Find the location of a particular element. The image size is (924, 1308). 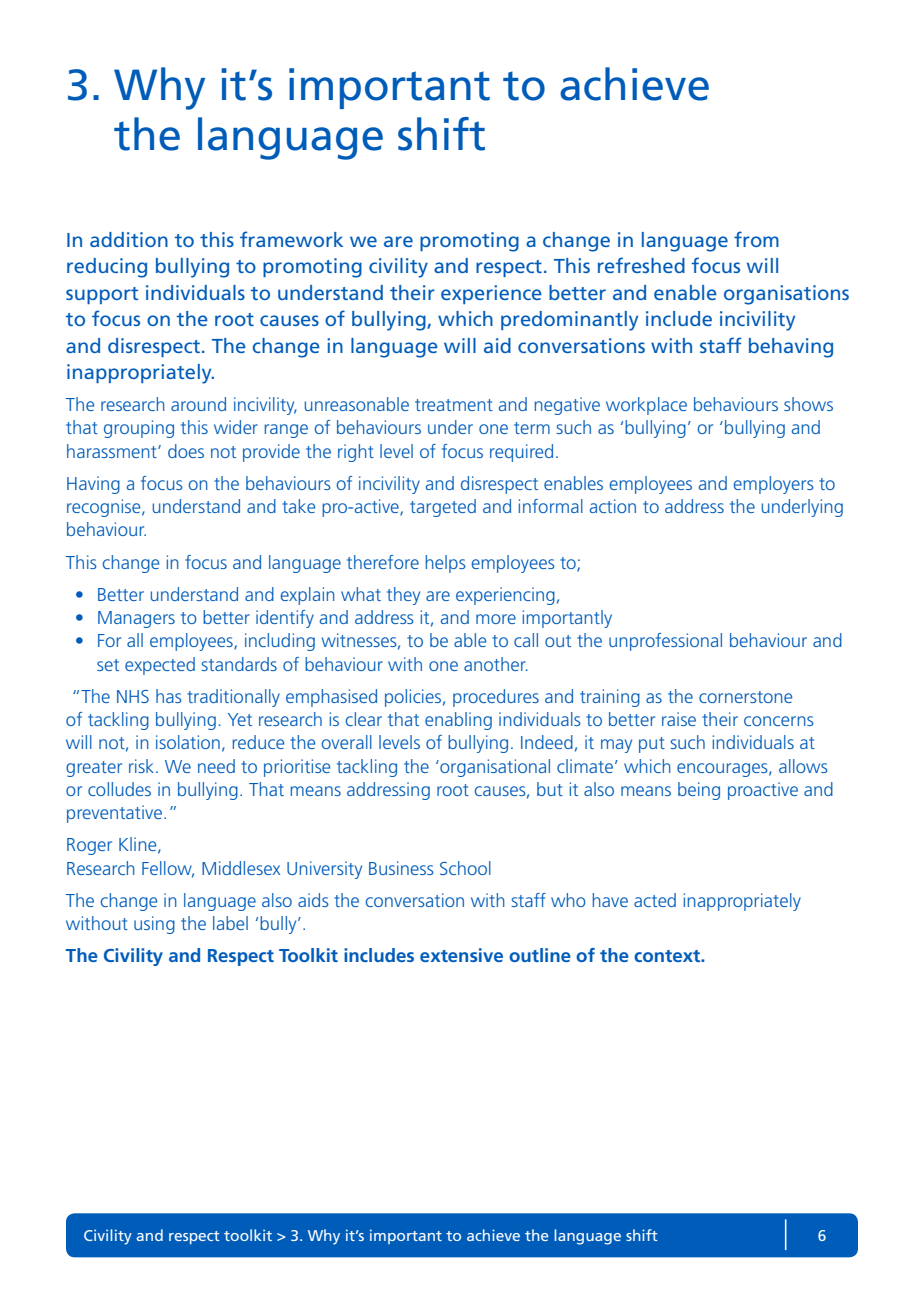

Managers is located at coordinates (136, 619).
